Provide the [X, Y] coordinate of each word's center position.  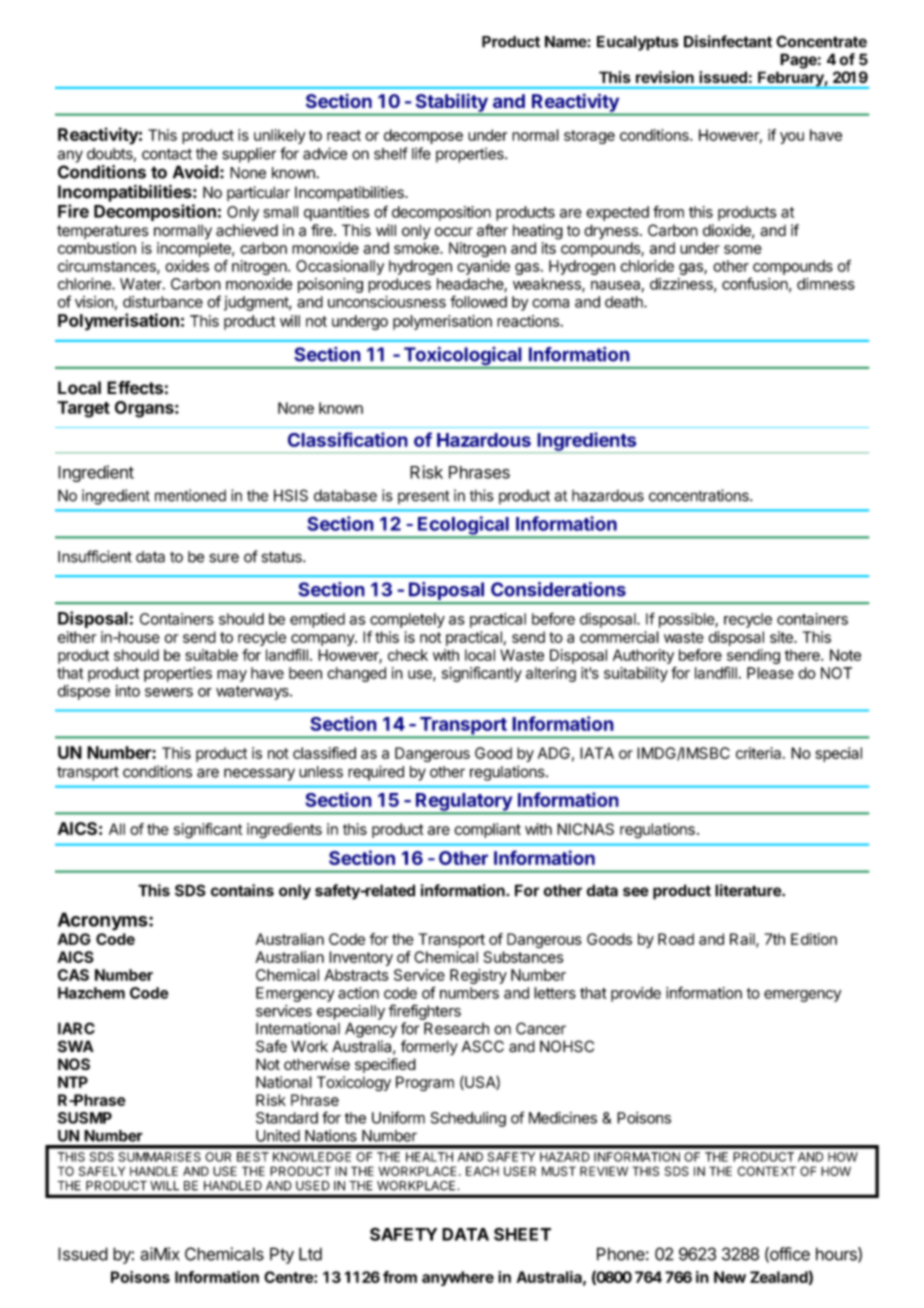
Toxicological [462, 357]
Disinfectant [728, 41]
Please [770, 673]
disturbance [163, 302]
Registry [478, 976]
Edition [814, 939]
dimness [826, 284]
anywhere [458, 1278]
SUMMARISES [159, 1157]
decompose [423, 136]
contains [242, 890]
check [408, 655]
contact [167, 154]
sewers [169, 692]
